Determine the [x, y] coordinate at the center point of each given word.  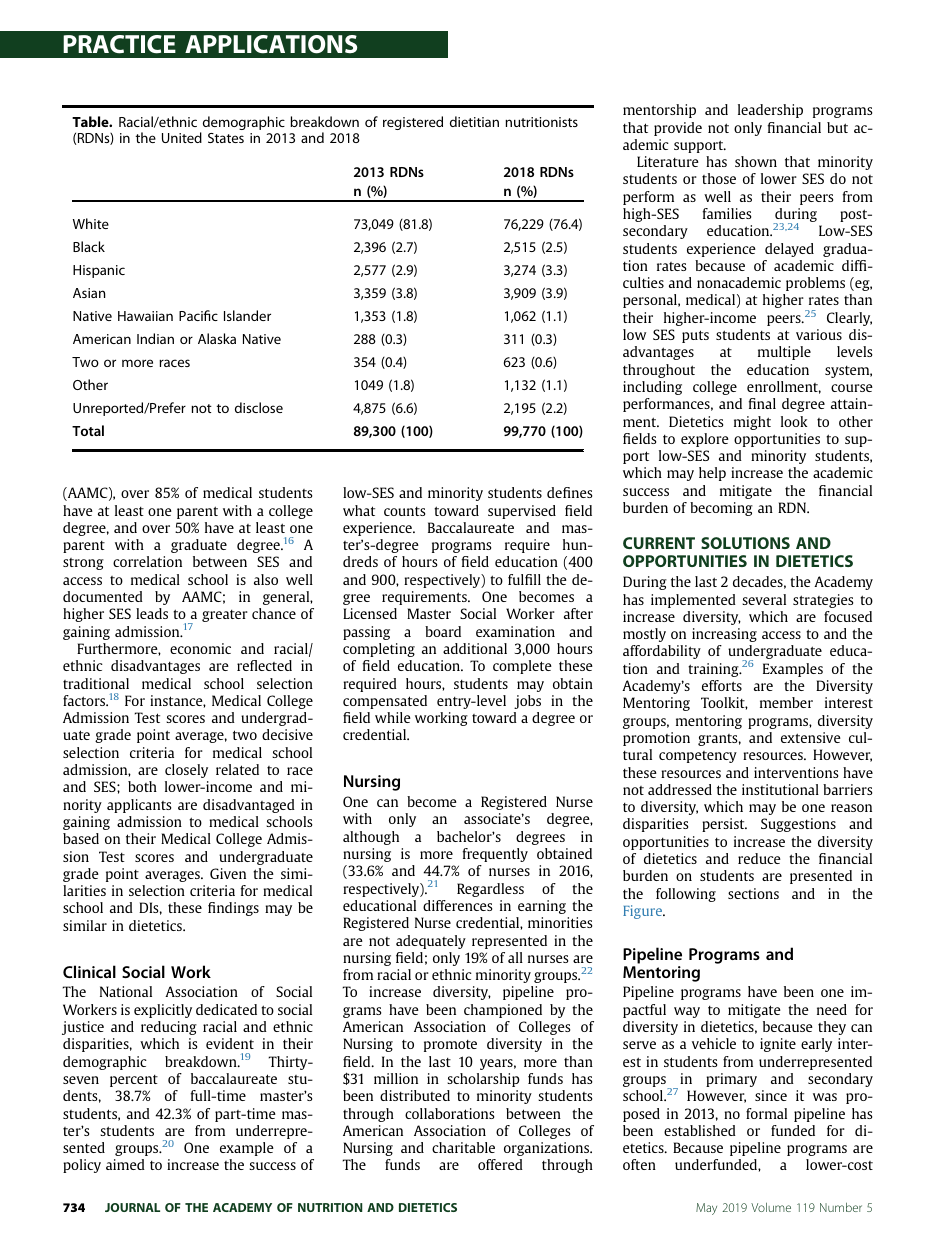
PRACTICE [119, 44]
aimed [125, 1164]
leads [152, 613]
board [443, 631]
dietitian [474, 121]
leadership [770, 111]
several [764, 599]
